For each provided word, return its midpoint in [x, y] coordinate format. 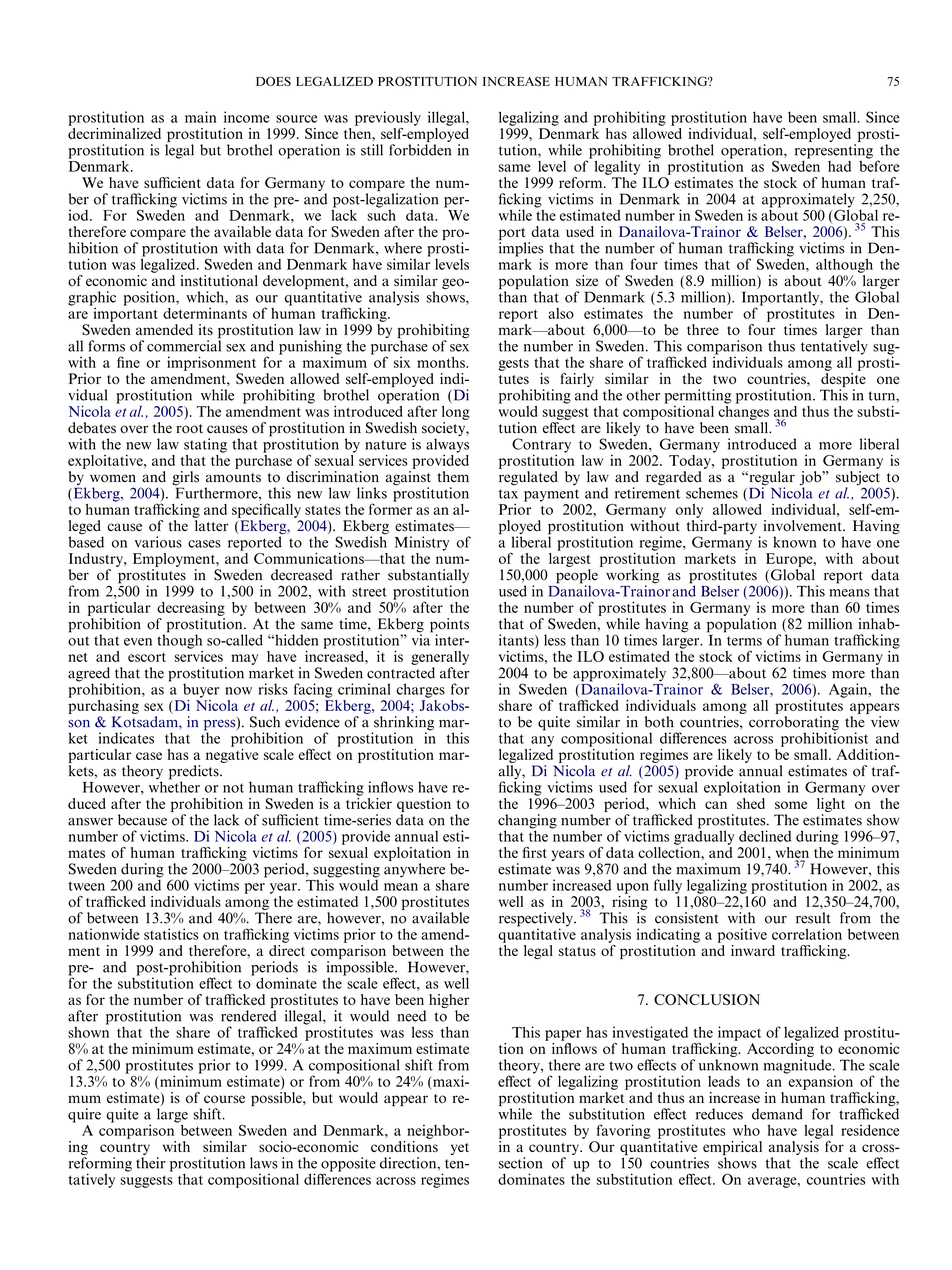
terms [744, 641]
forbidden [420, 150]
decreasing [191, 609]
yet [460, 1149]
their [151, 1163]
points [449, 626]
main [200, 117]
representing [834, 151]
